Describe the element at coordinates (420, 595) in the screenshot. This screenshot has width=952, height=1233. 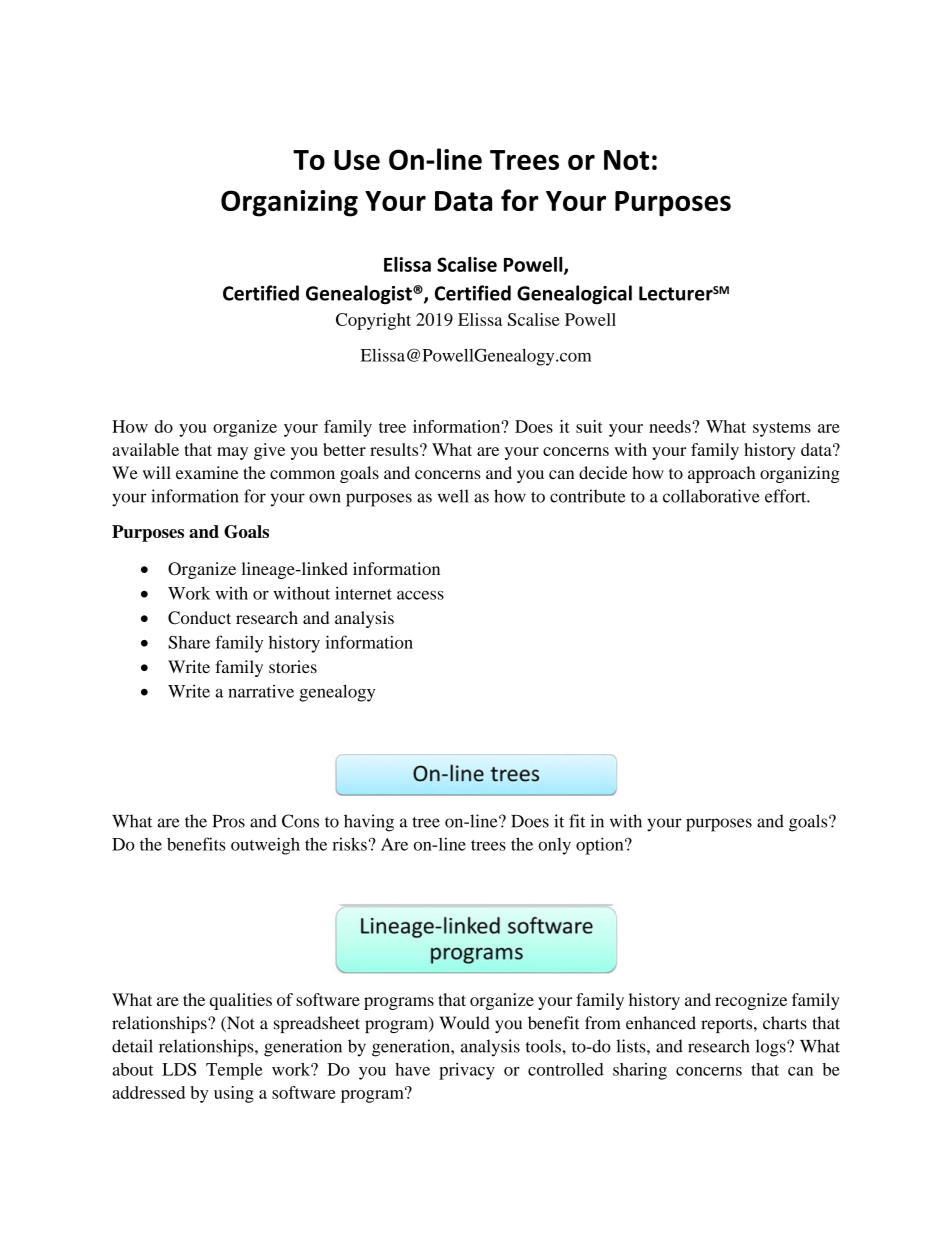
I see `access` at that location.
